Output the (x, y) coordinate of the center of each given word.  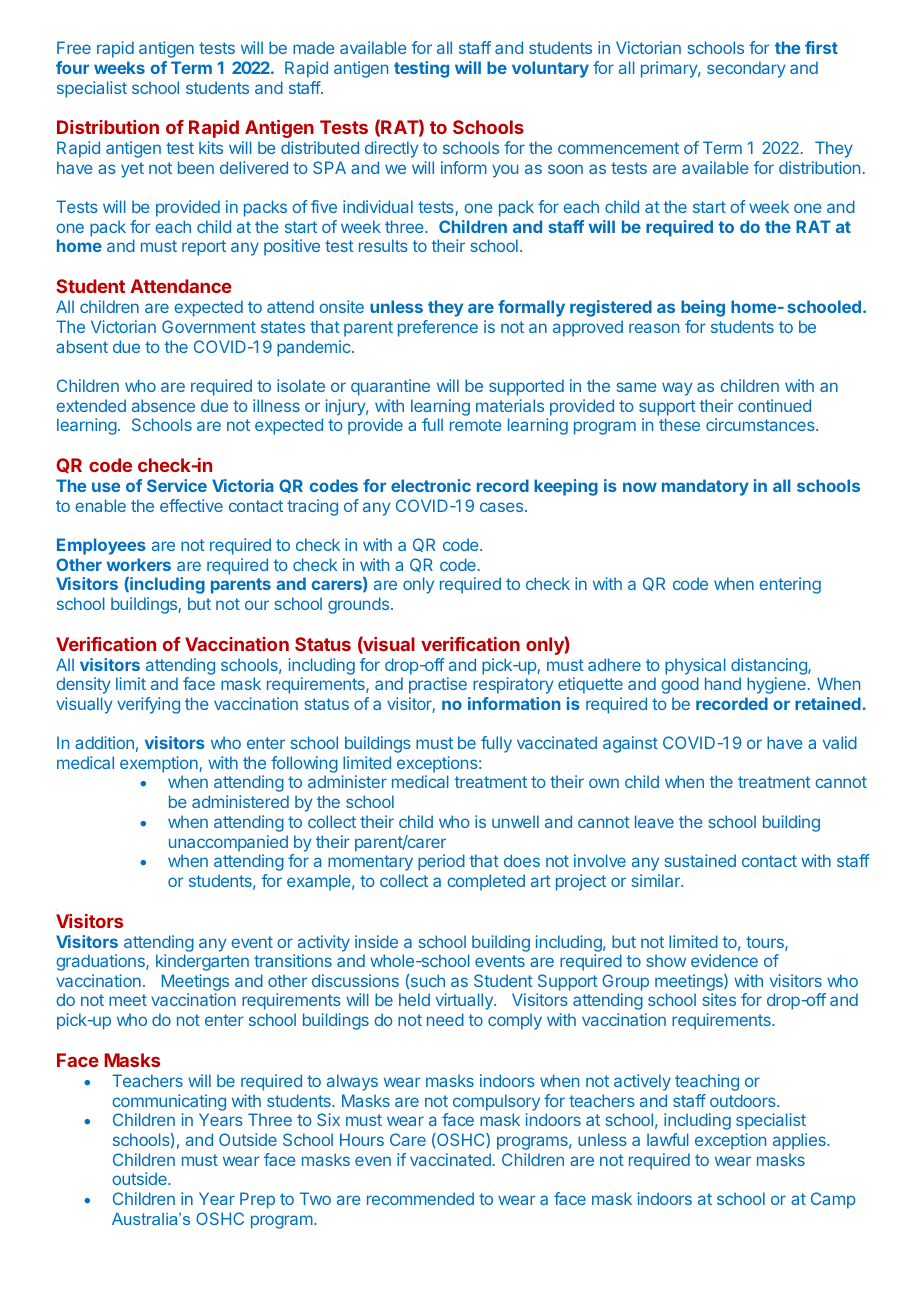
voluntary (550, 69)
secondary (746, 69)
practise (438, 685)
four (72, 67)
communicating (169, 1102)
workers (139, 564)
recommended (420, 1198)
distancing (770, 666)
